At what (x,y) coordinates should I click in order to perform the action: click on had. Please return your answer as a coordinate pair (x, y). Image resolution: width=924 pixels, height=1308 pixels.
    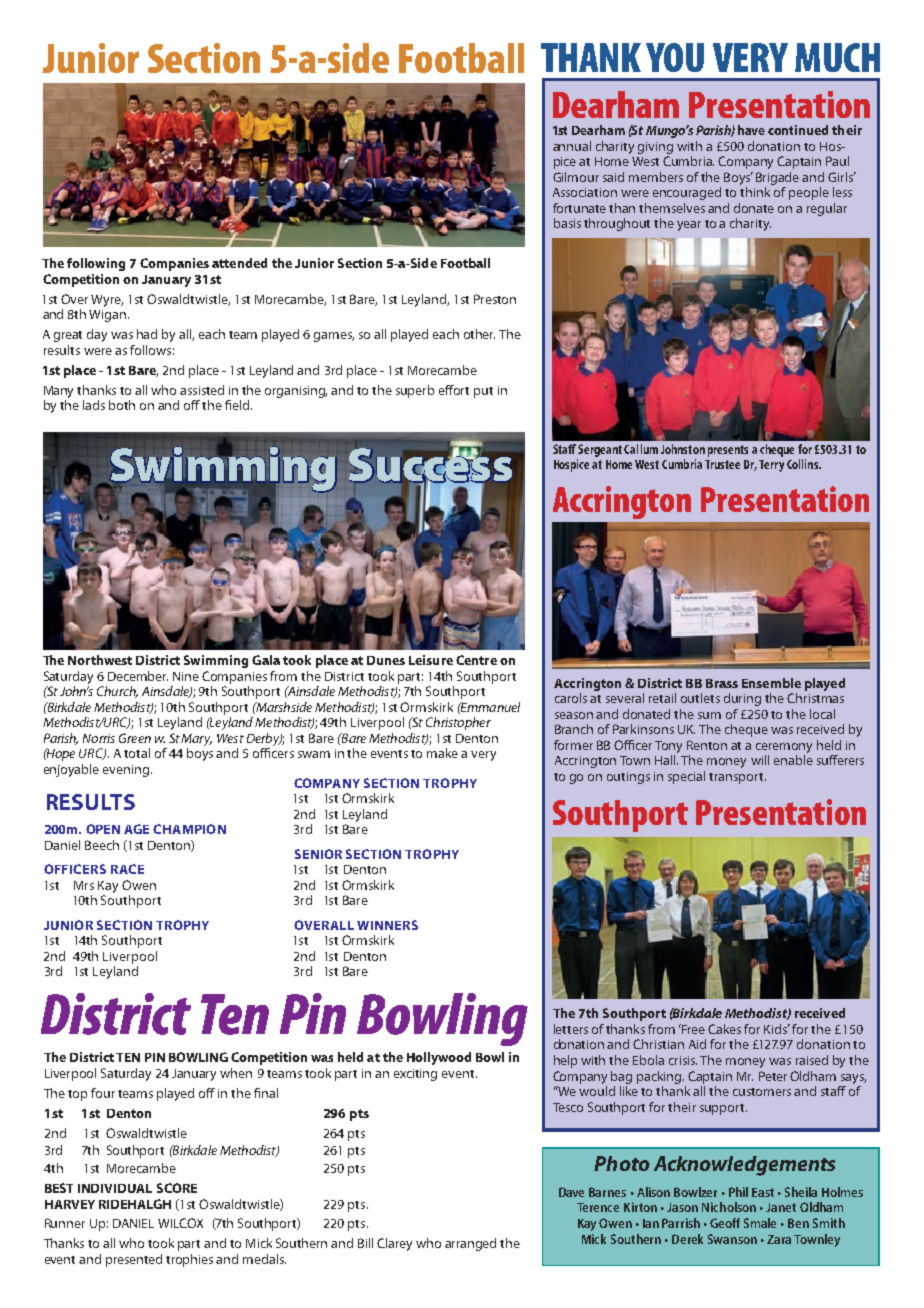
    Looking at the image, I should click on (147, 334).
